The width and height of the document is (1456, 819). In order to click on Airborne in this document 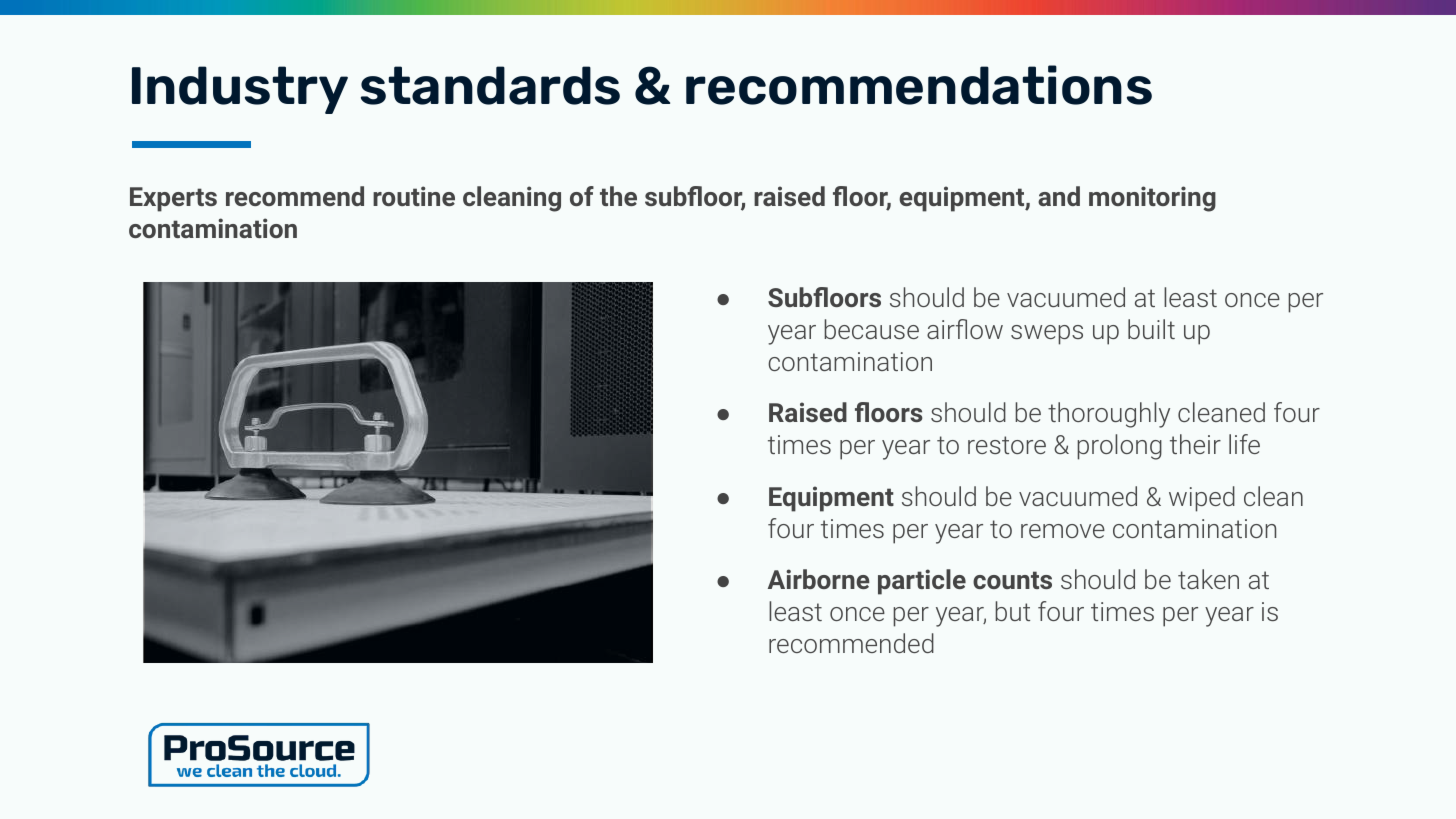, I will do `click(819, 579)`.
